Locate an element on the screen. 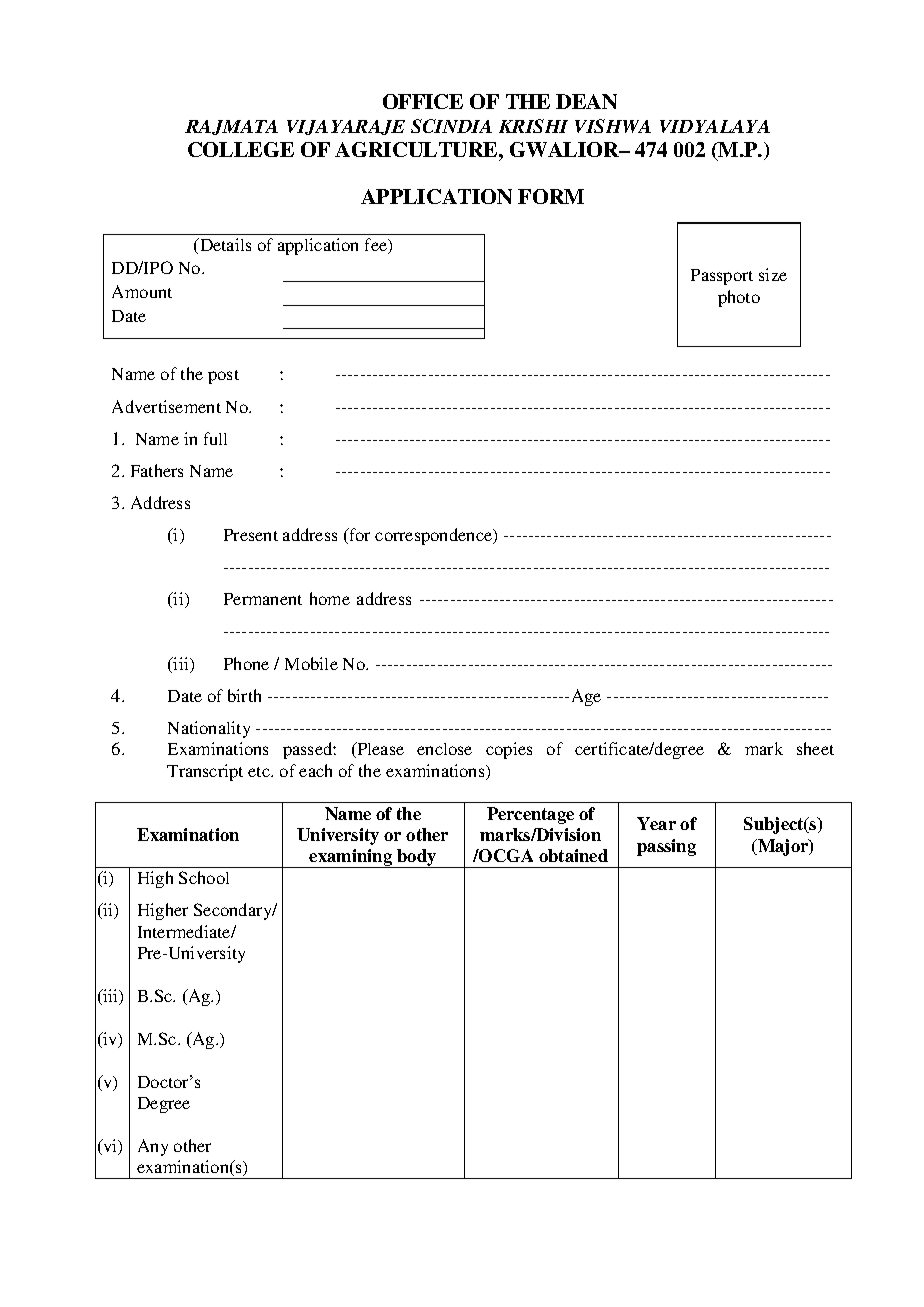 Image resolution: width=924 pixels, height=1307 pixels. COLLEGE is located at coordinates (241, 149).
